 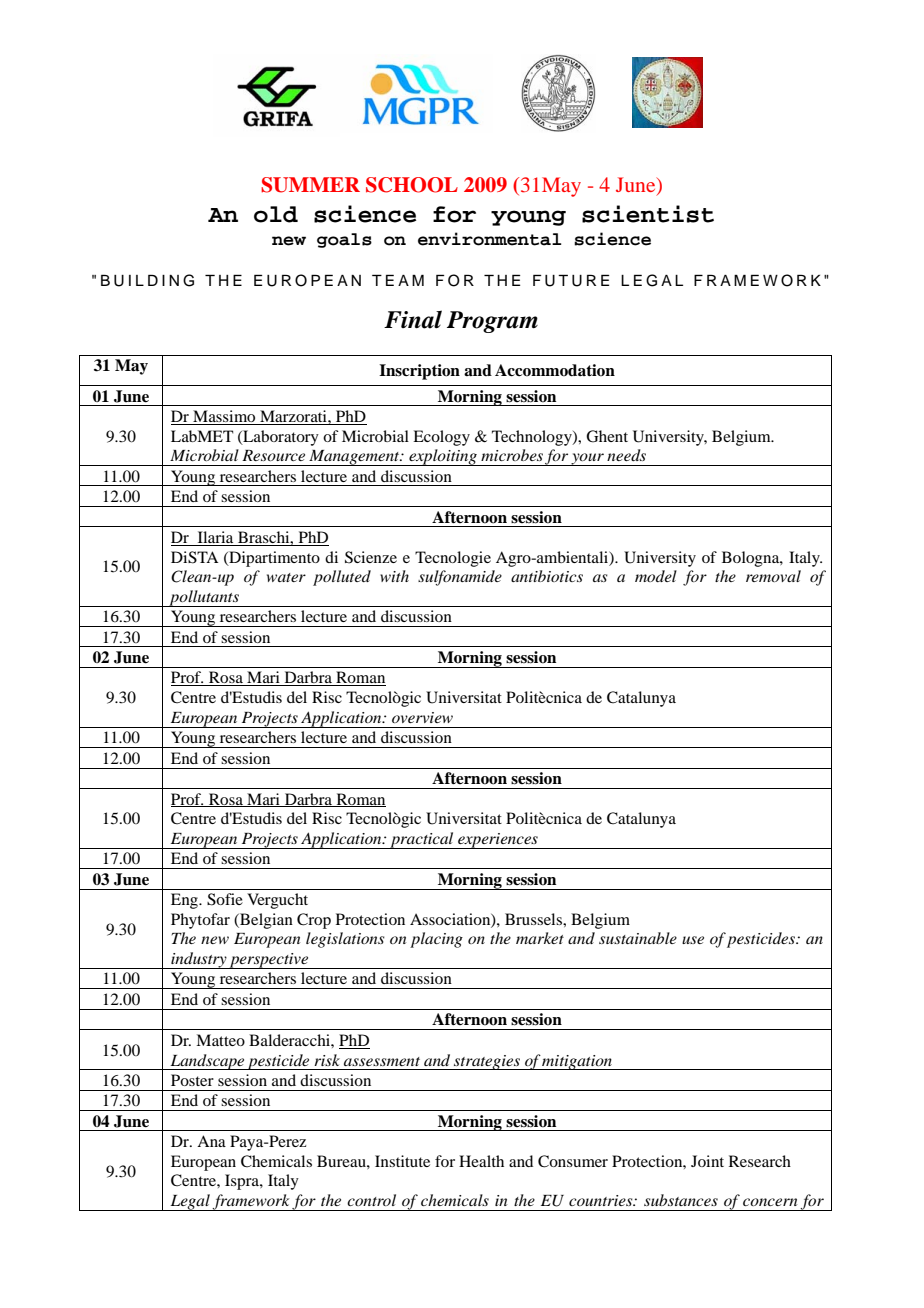 What do you see at coordinates (489, 239) in the screenshot?
I see `environmental` at bounding box center [489, 239].
